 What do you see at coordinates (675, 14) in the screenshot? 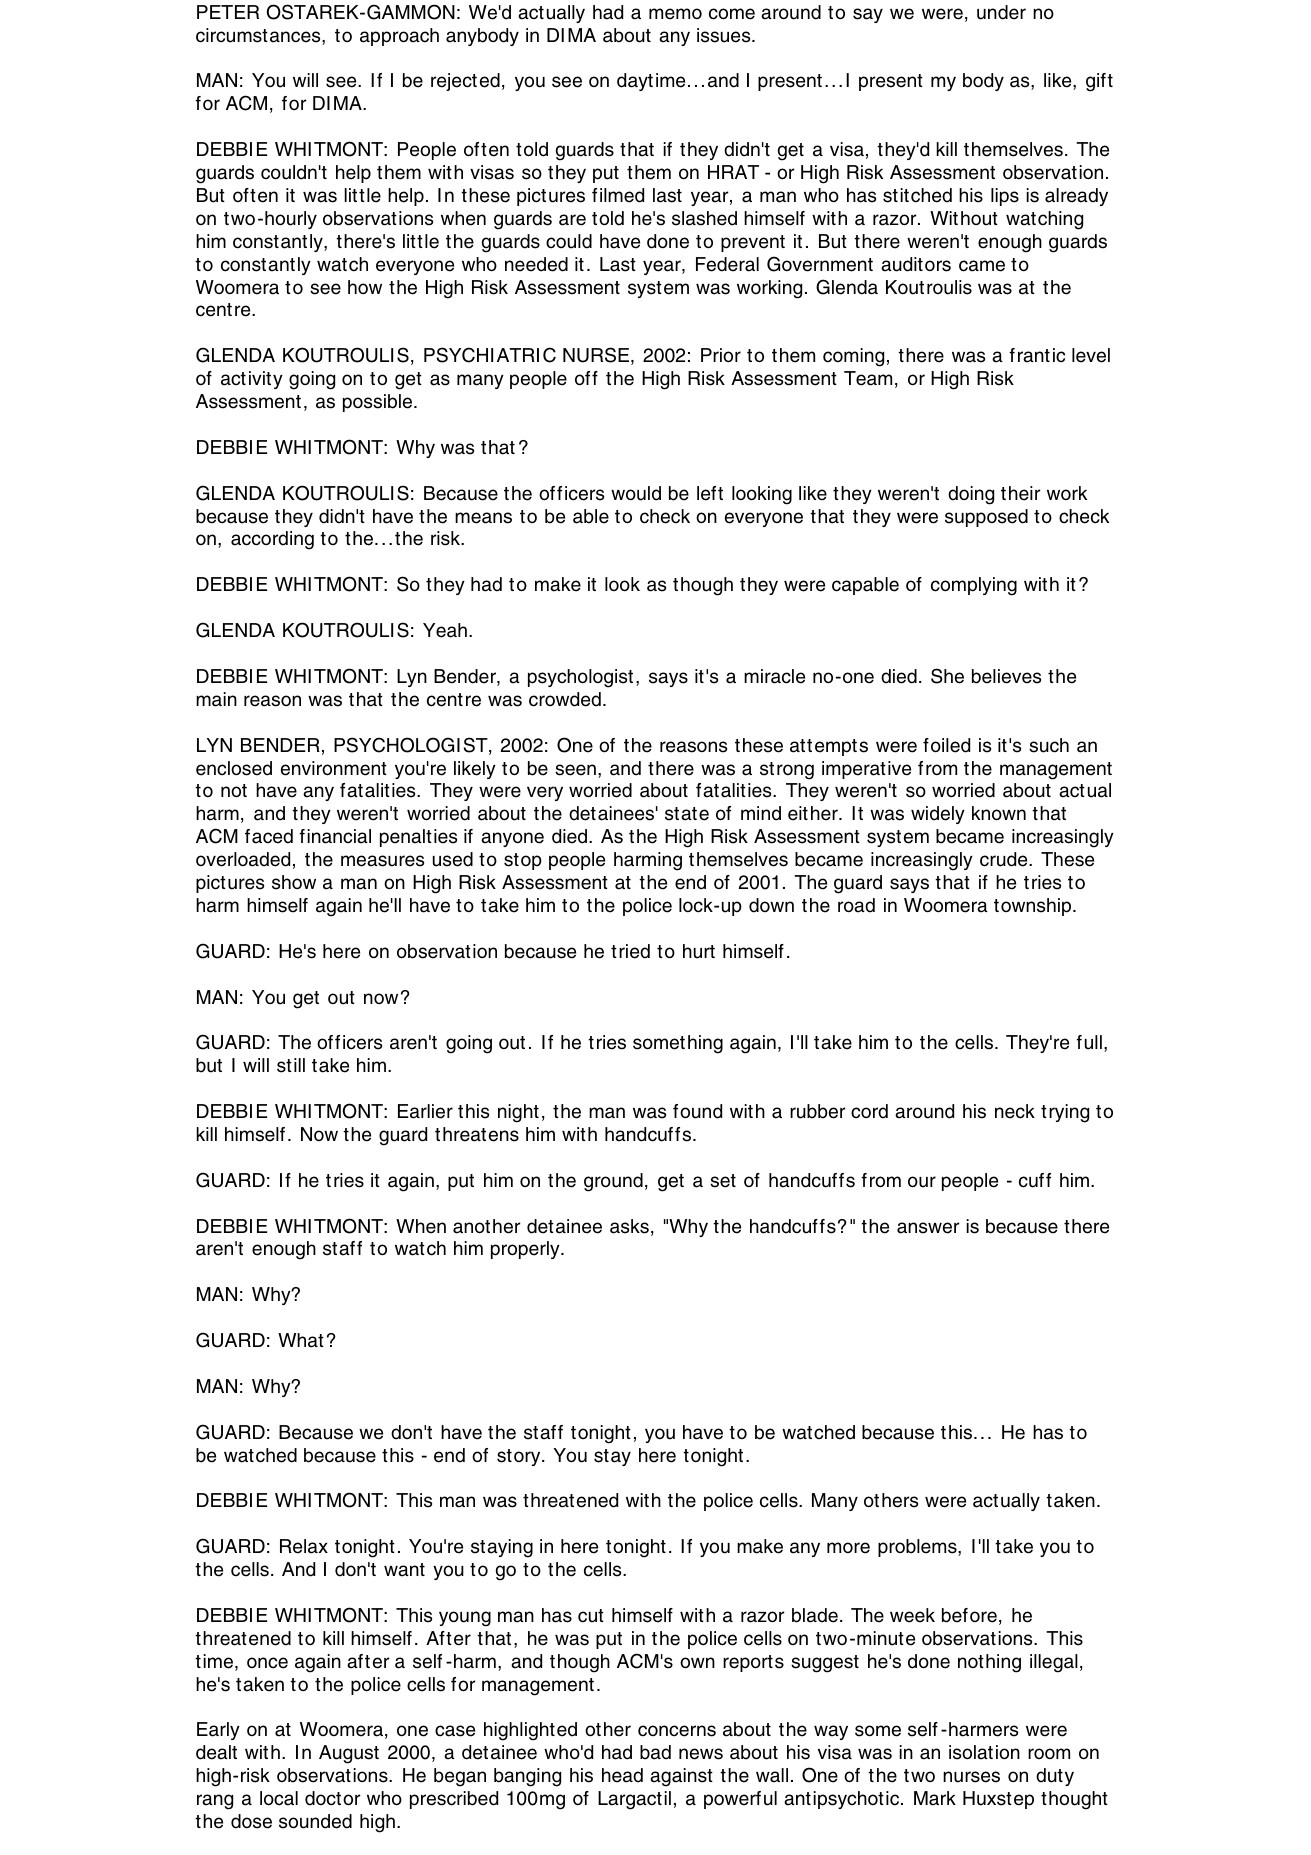
I see `memo` at bounding box center [675, 14].
